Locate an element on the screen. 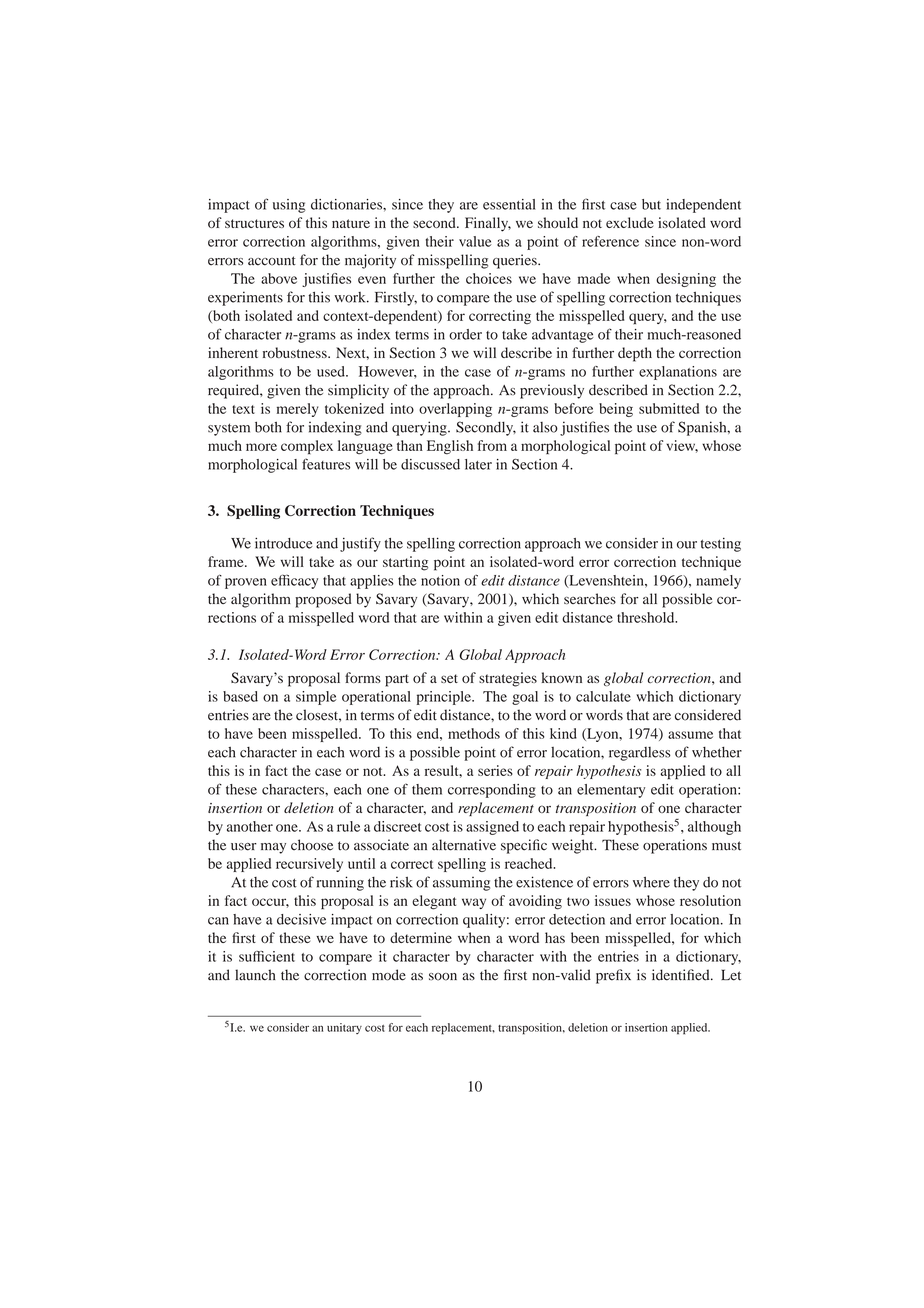 This screenshot has height=1308, width=924. launch is located at coordinates (255, 975).
